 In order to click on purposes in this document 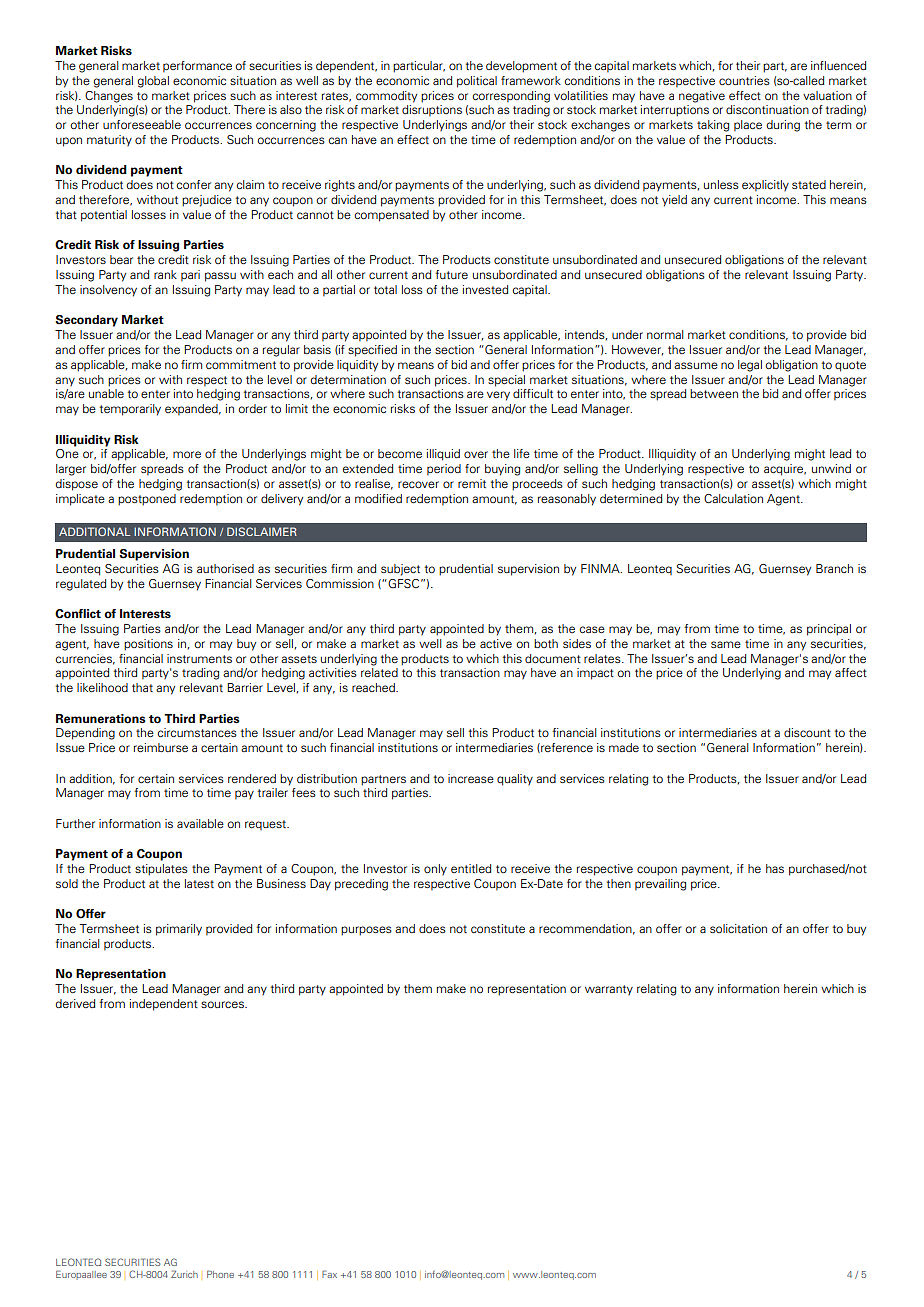, I will do `click(366, 931)`.
